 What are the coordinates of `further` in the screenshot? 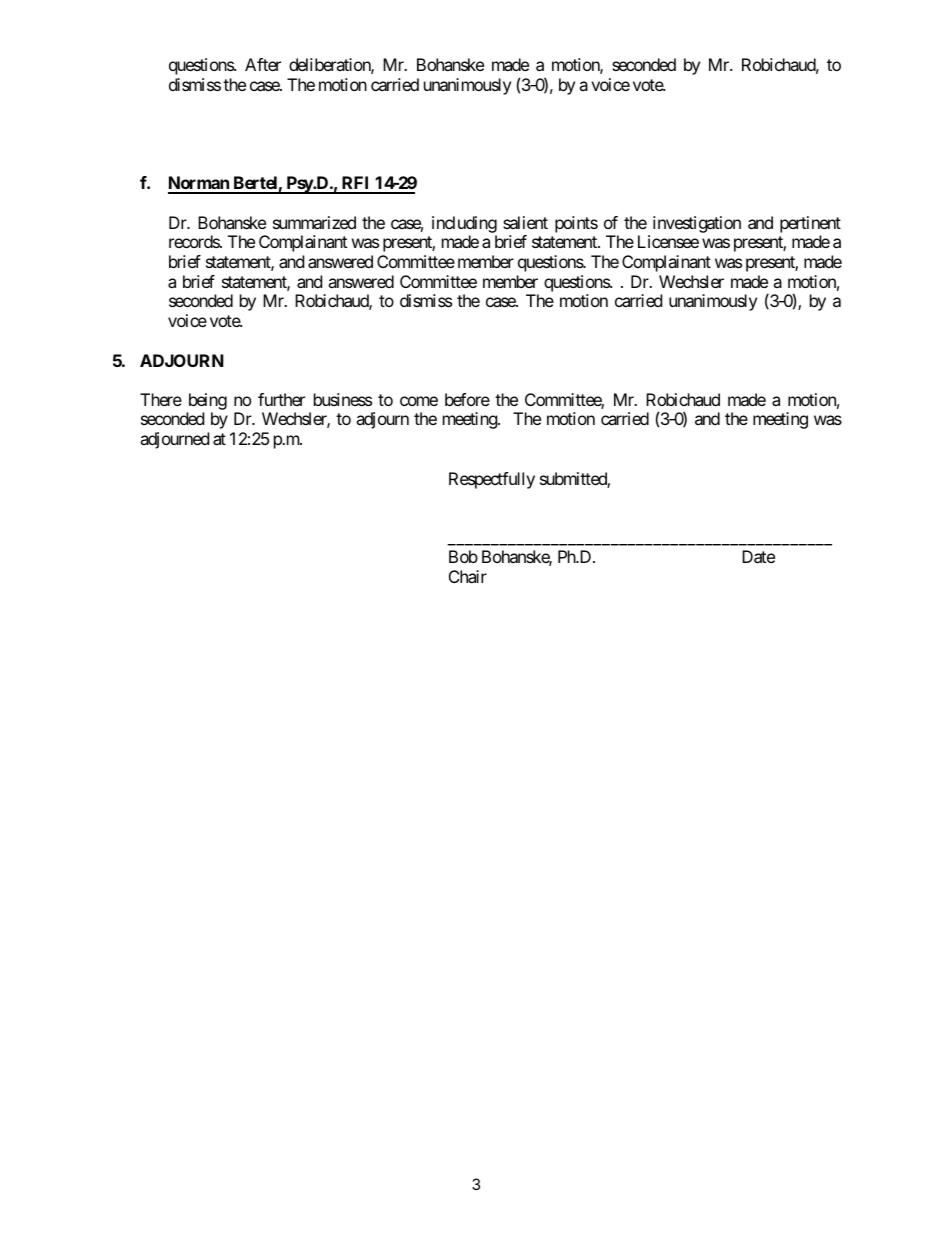 It's located at (281, 399).
